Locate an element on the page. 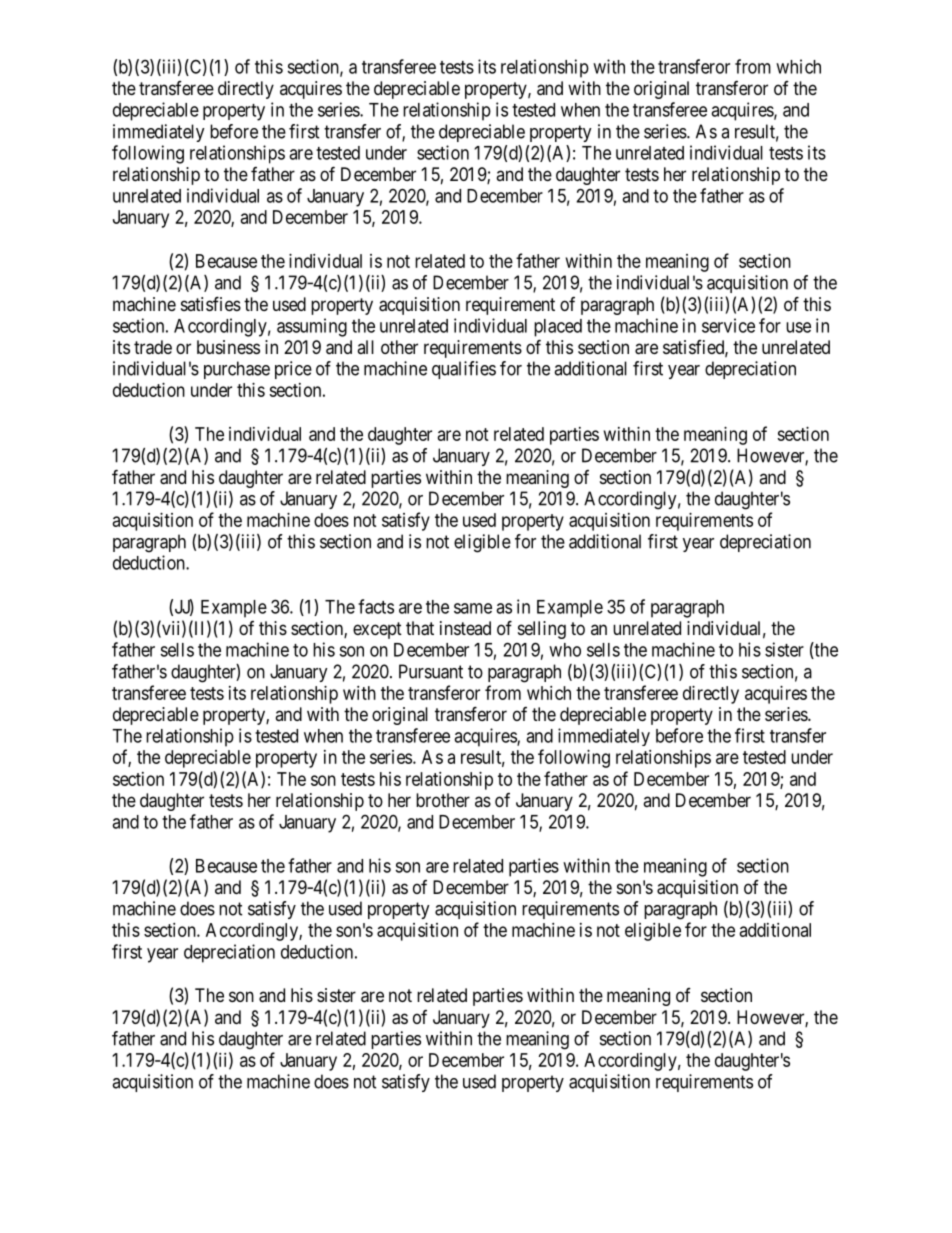 This page has height=1233, width=952. Pursuant is located at coordinates (431, 671).
